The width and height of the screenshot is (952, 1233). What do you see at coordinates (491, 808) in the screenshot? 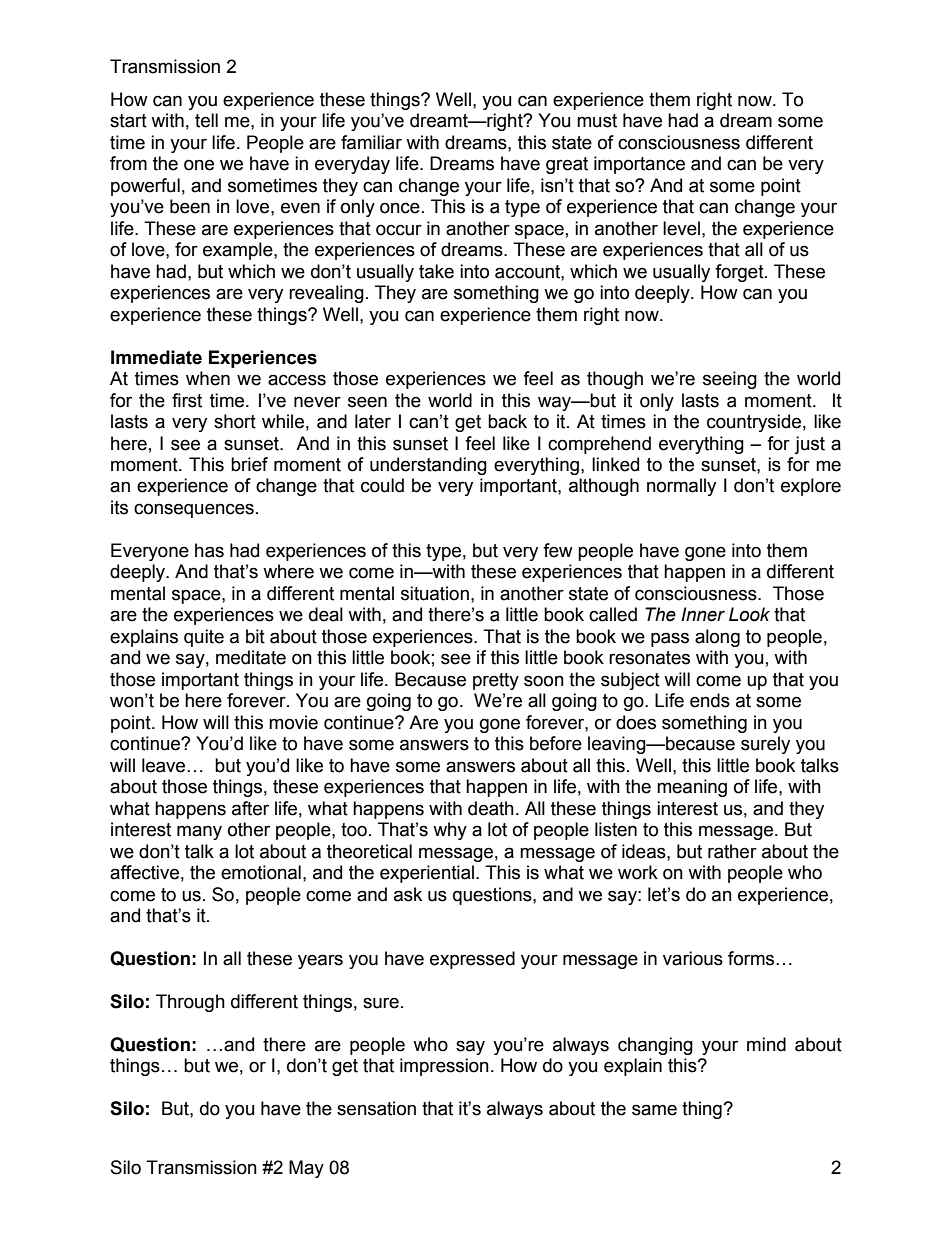
I see `death` at bounding box center [491, 808].
